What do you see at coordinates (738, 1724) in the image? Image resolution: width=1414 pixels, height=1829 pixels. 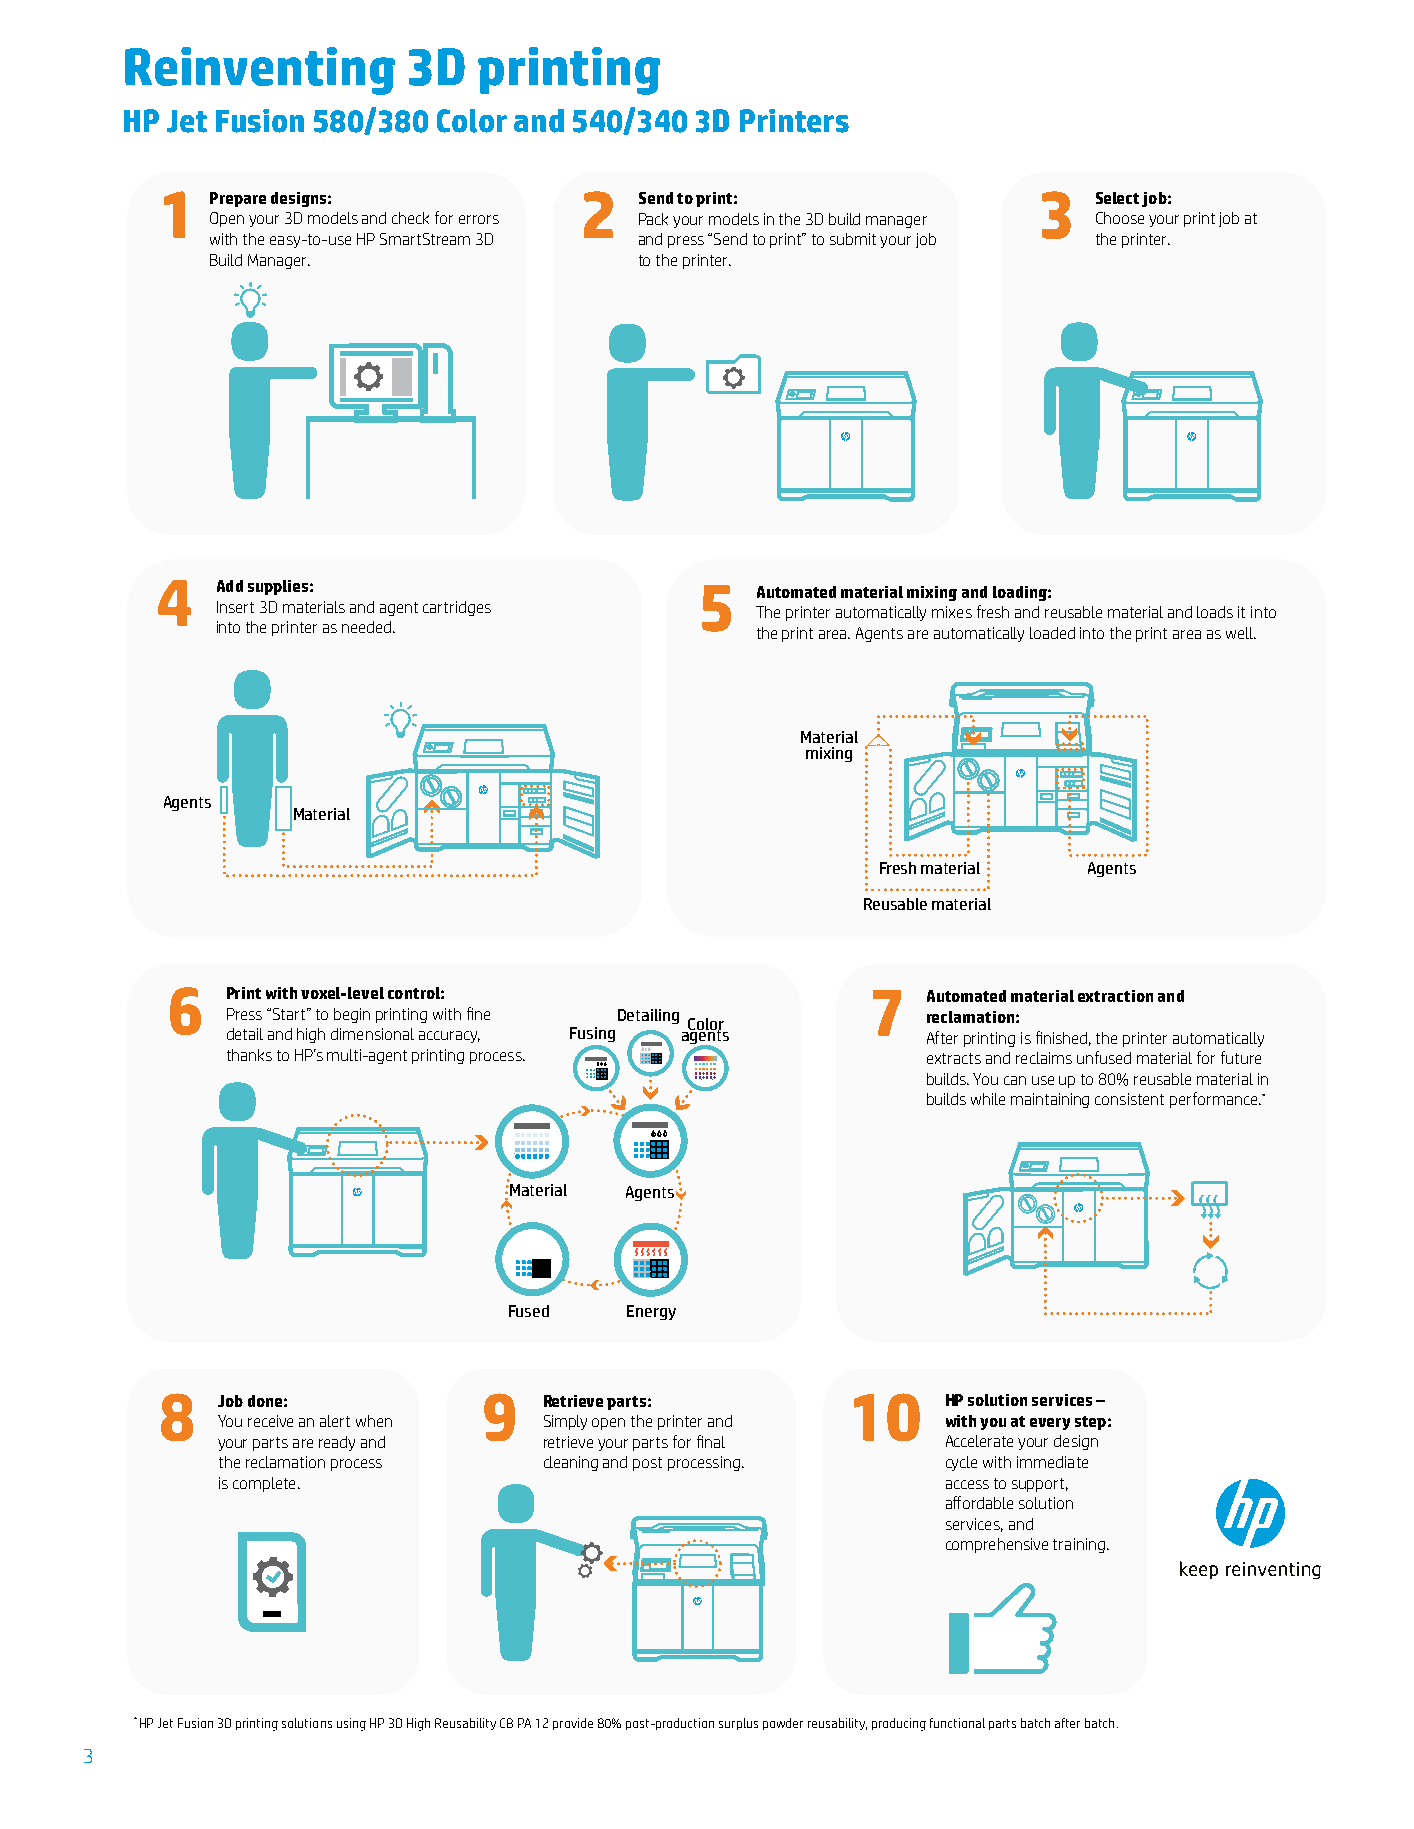 I see `surplus` at bounding box center [738, 1724].
